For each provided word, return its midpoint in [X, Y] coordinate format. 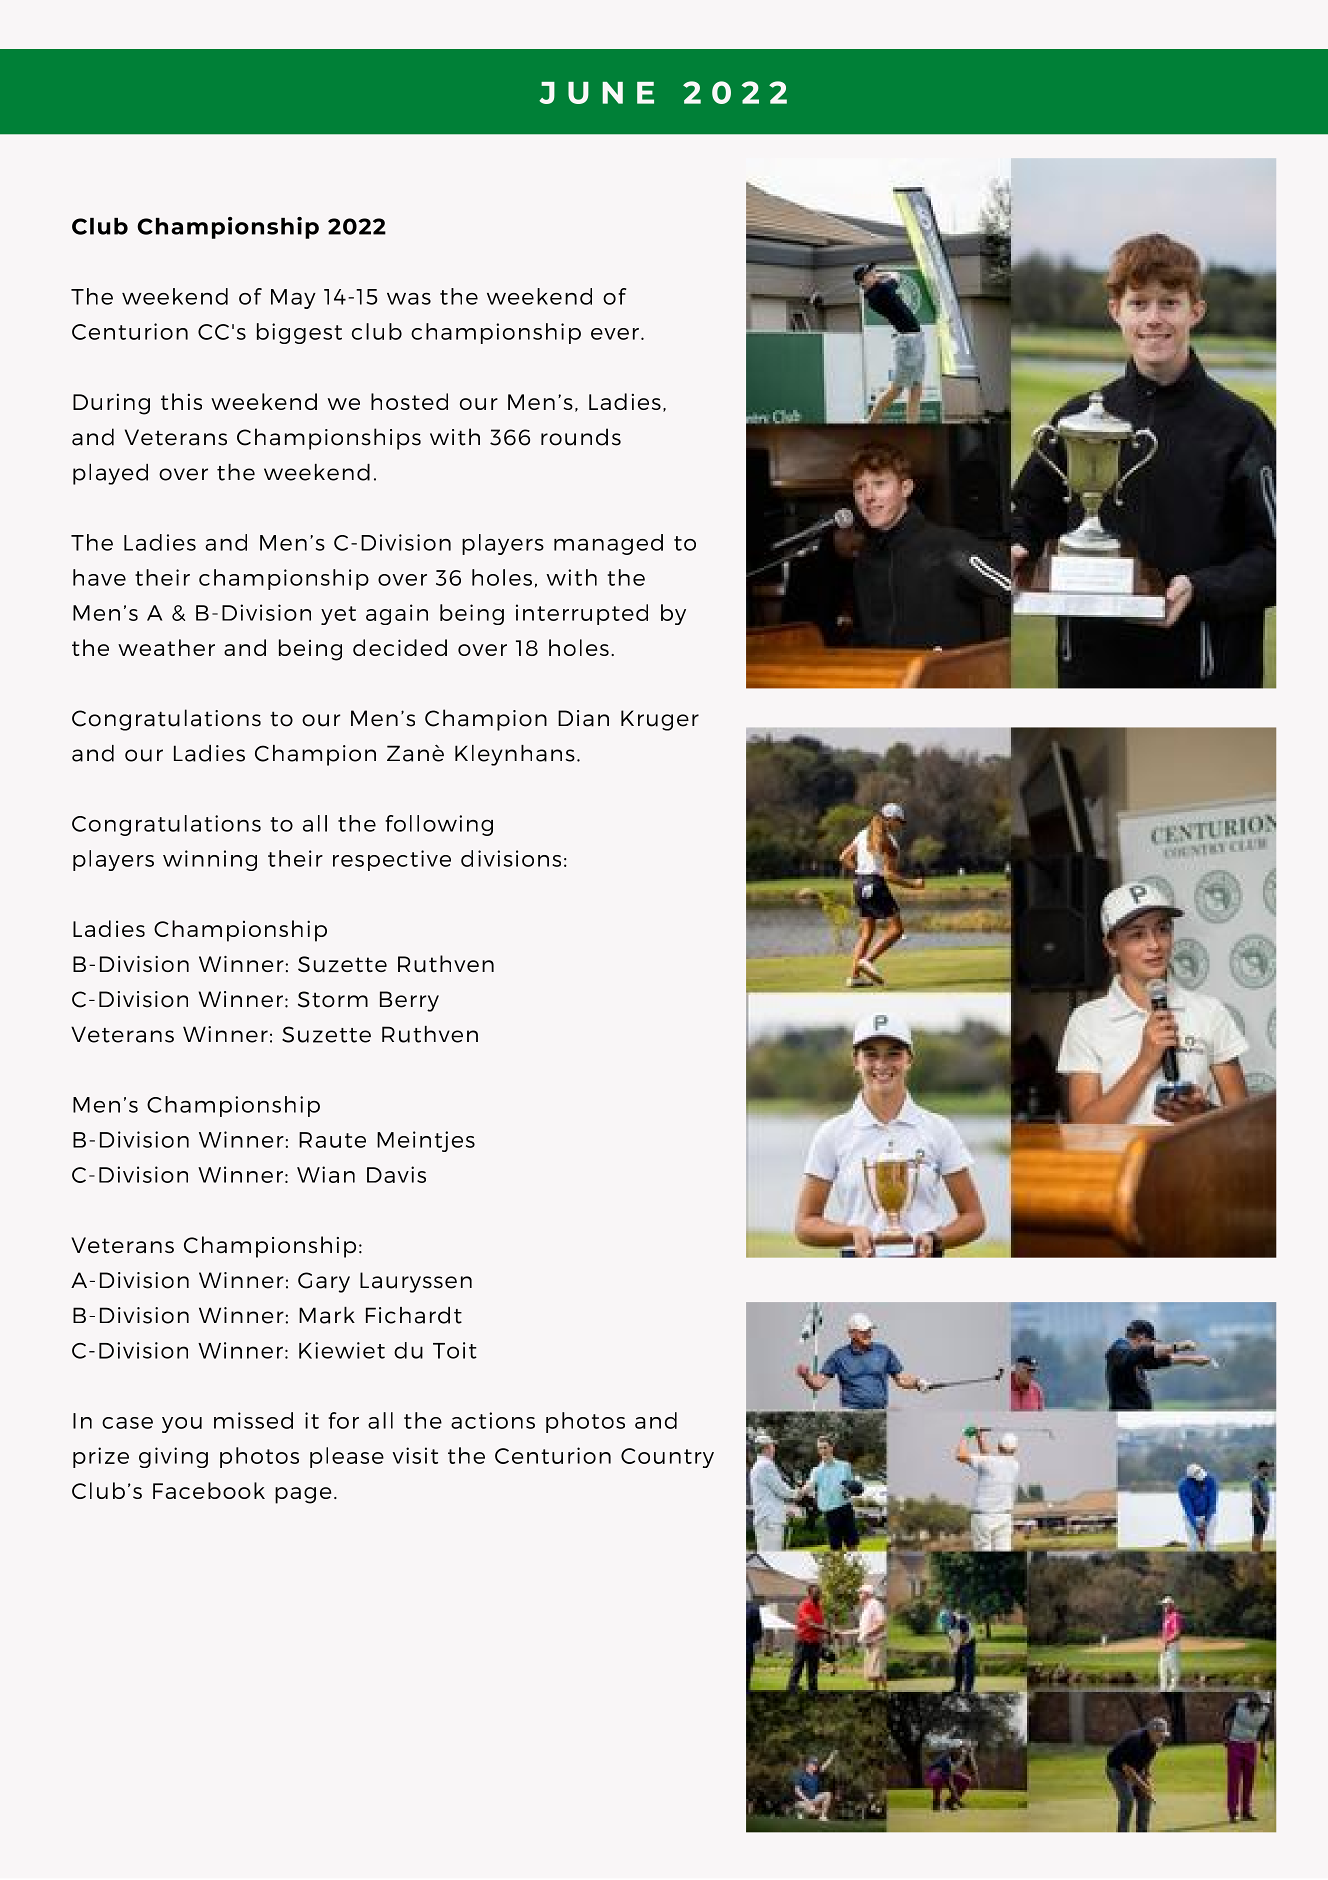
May [293, 299]
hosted [409, 401]
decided [400, 647]
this [181, 401]
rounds [581, 437]
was [409, 299]
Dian [583, 718]
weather [166, 647]
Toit [455, 1350]
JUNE [596, 93]
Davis [396, 1174]
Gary [324, 1282]
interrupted [582, 614]
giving [173, 1457]
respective [392, 860]
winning [210, 860]
